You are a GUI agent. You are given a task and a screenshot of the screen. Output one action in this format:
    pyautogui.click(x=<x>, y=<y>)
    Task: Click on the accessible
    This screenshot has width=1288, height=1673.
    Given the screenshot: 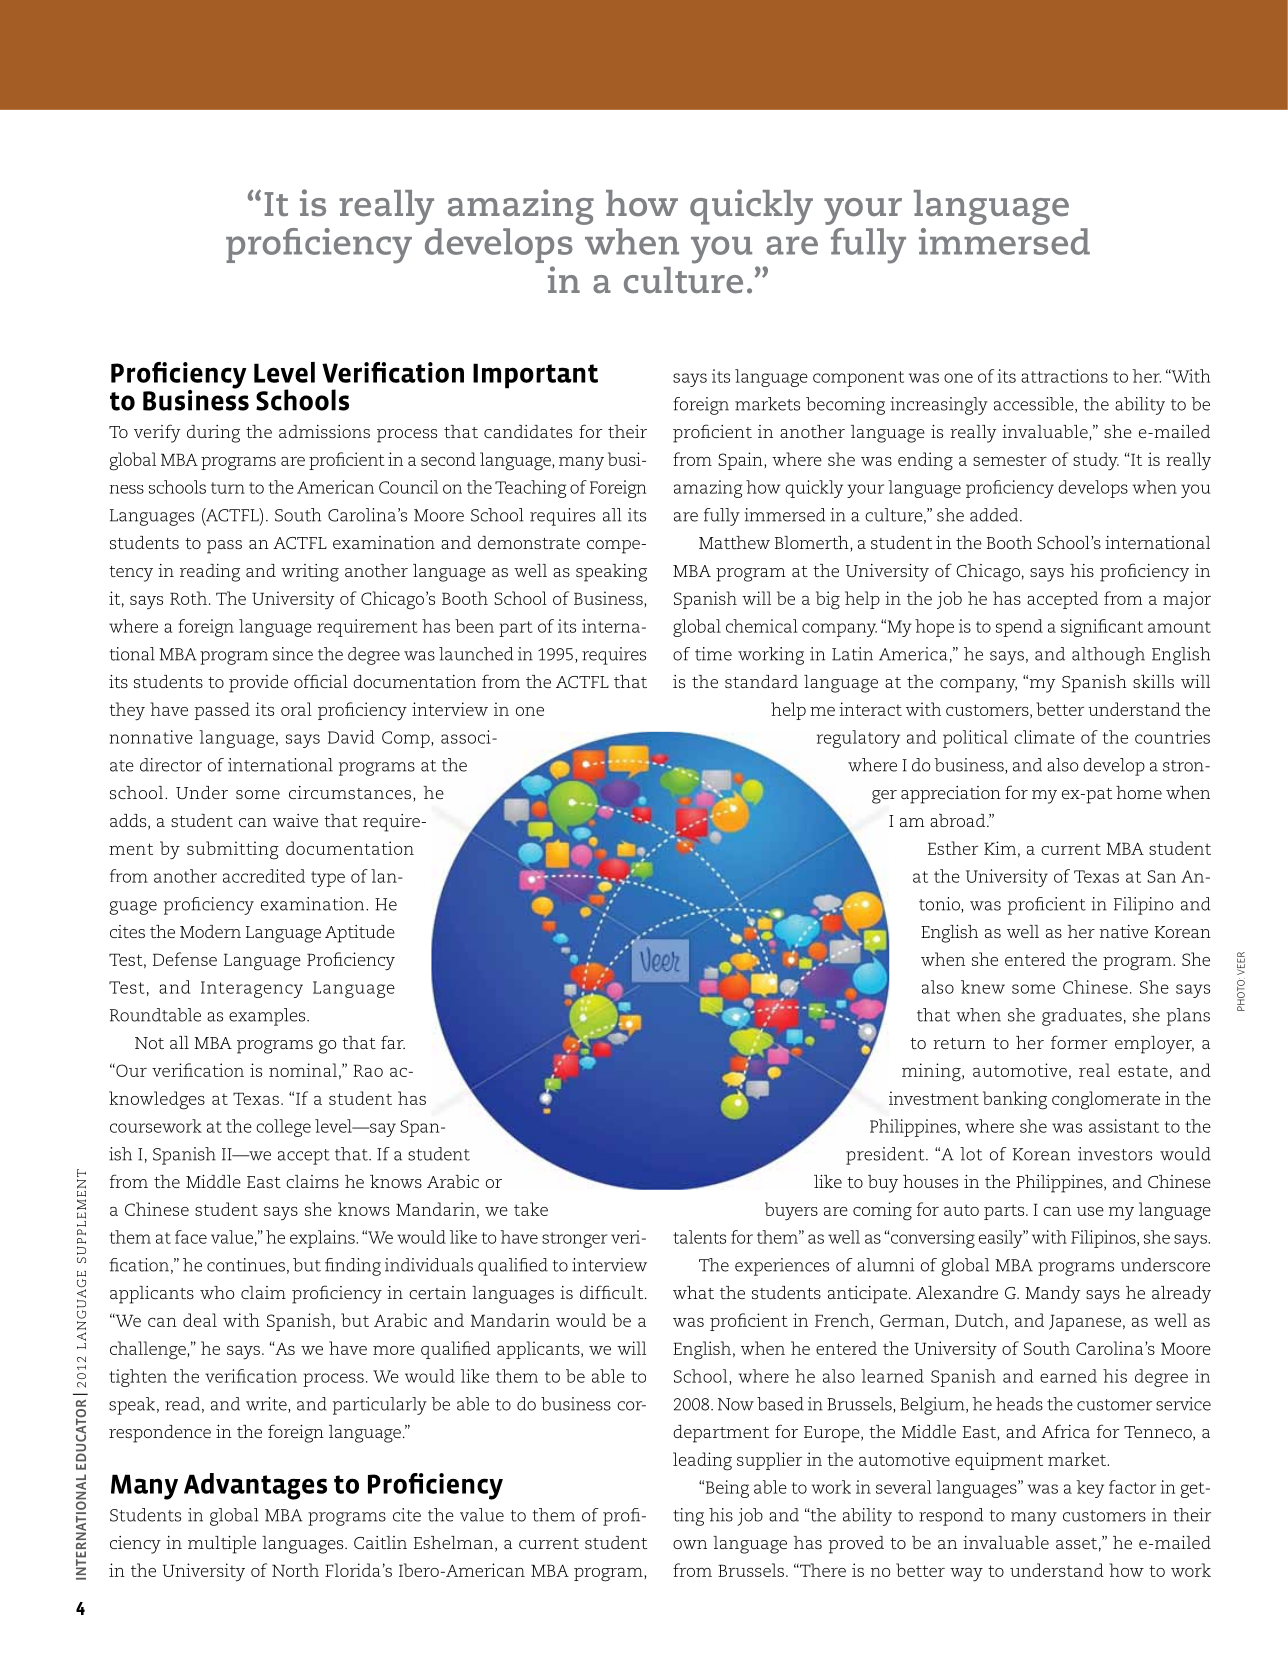 What is the action you would take?
    pyautogui.click(x=1035, y=405)
